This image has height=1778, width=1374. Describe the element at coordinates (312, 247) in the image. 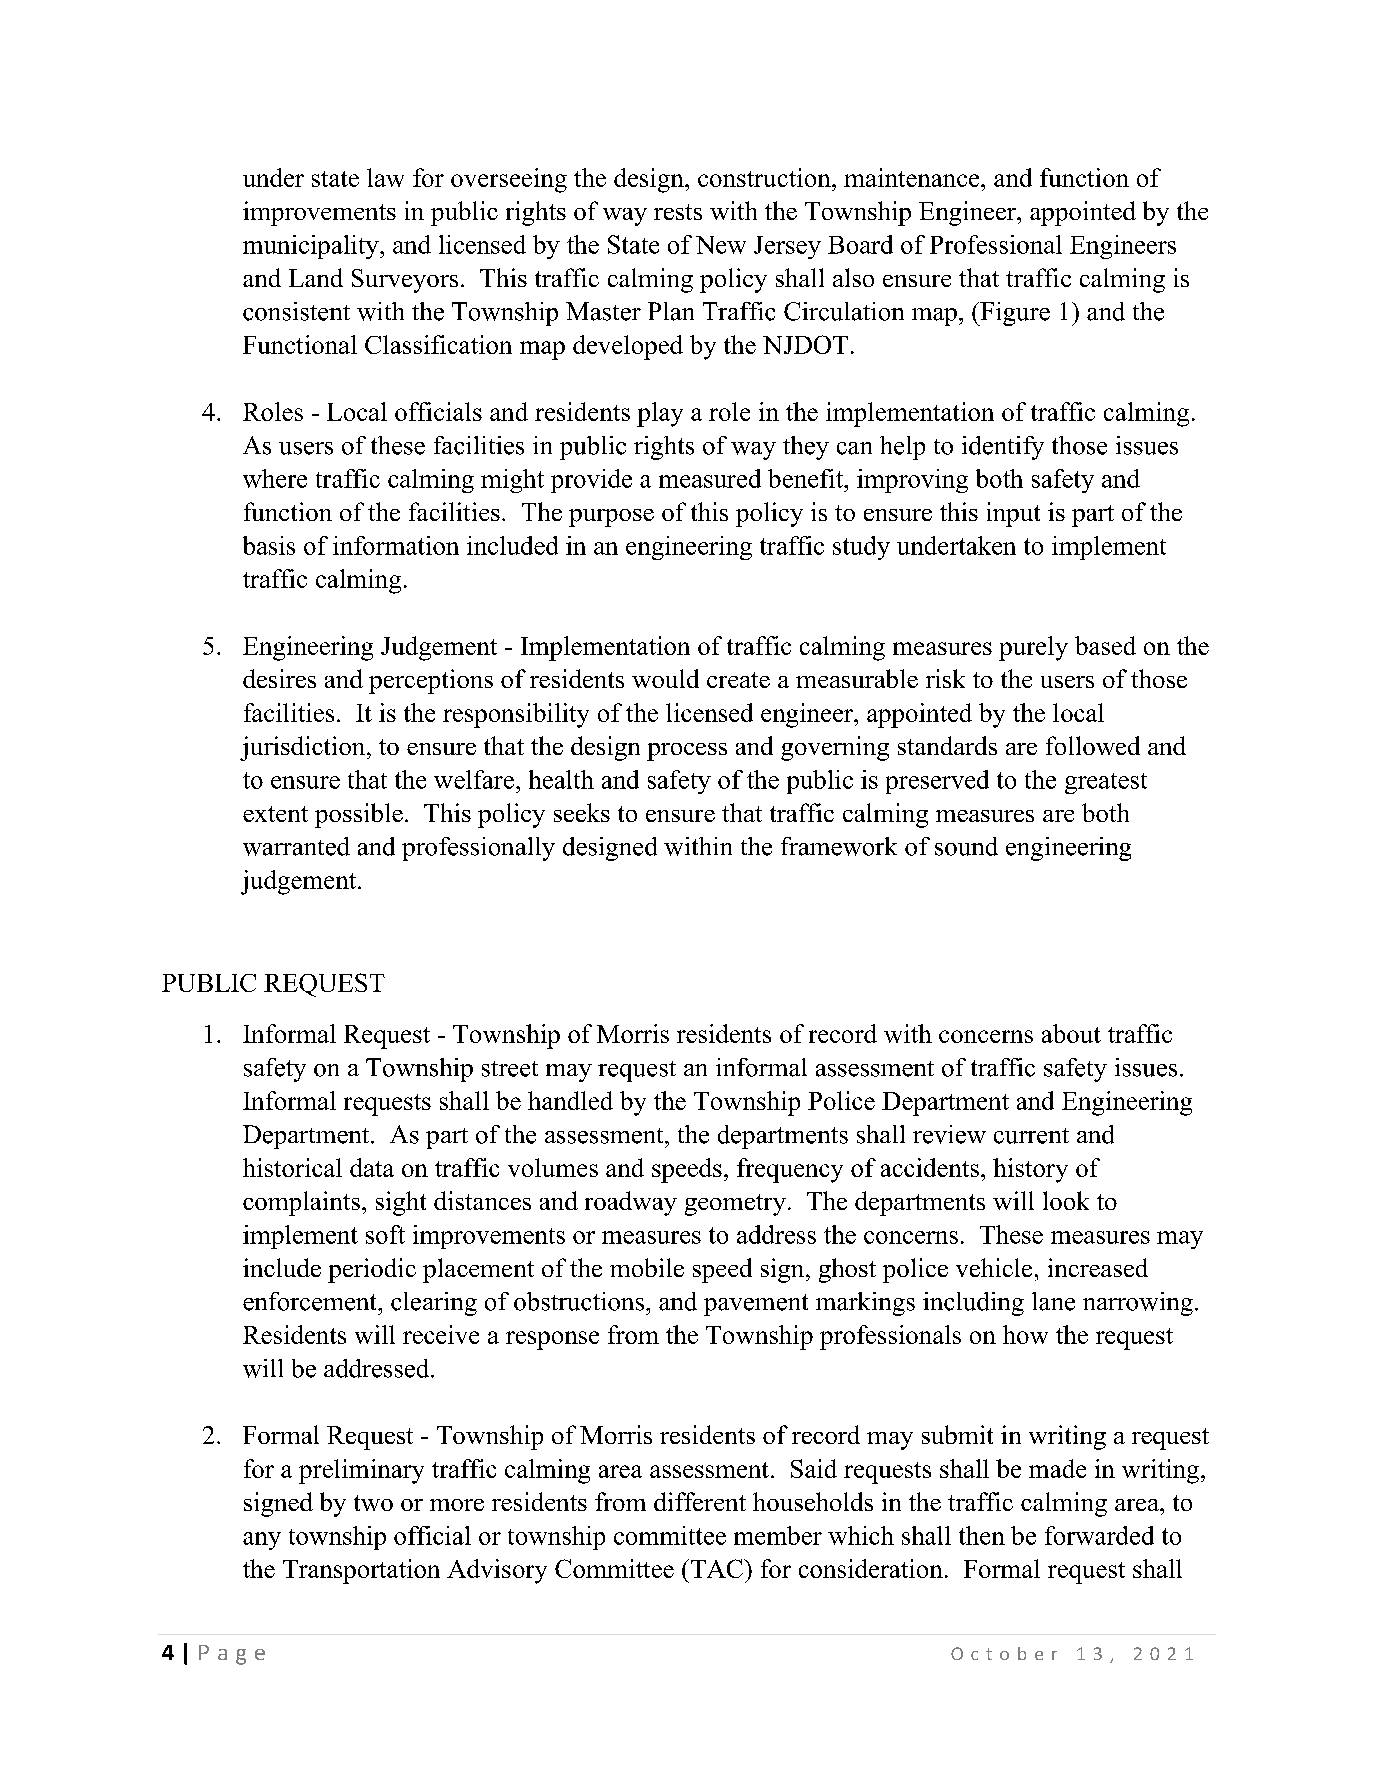

I see `municipality` at that location.
